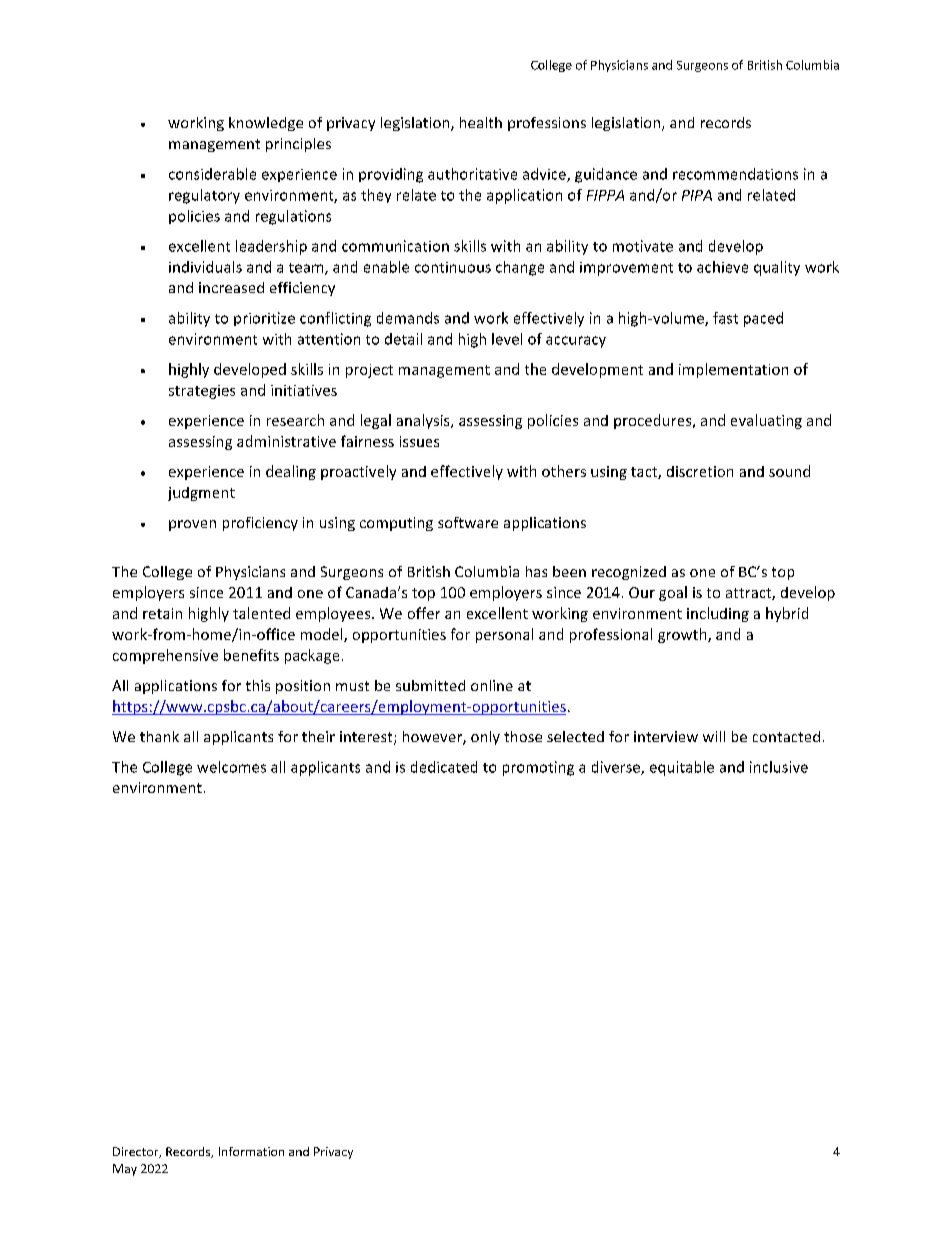 Image resolution: width=952 pixels, height=1233 pixels. What do you see at coordinates (472, 174) in the page?
I see `authoritative` at bounding box center [472, 174].
